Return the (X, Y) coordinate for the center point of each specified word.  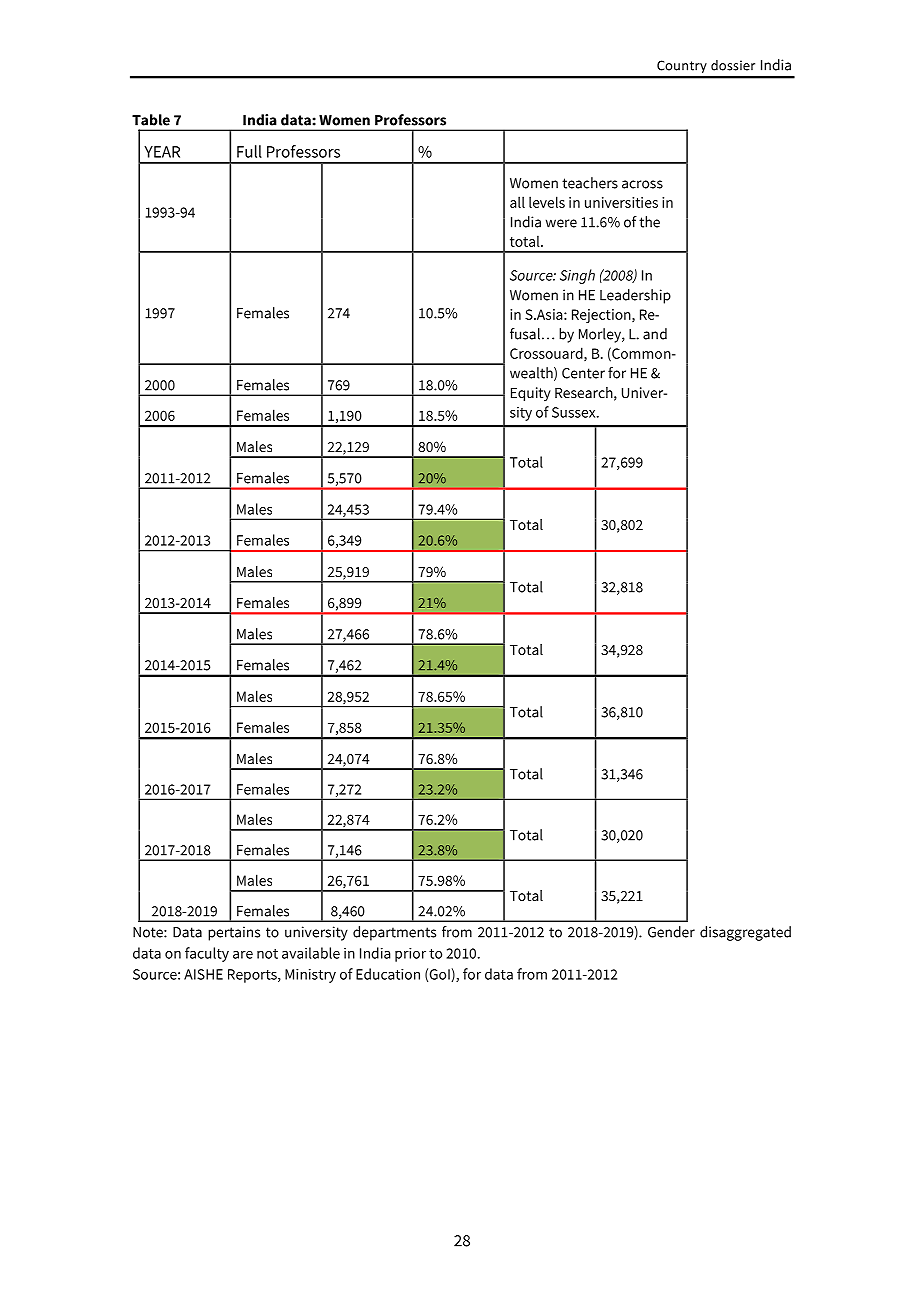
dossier (733, 65)
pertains (234, 933)
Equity (531, 394)
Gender (671, 932)
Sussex (575, 412)
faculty (207, 954)
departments (394, 933)
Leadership (635, 296)
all (517, 202)
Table (151, 120)
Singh (577, 276)
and (655, 334)
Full (249, 151)
